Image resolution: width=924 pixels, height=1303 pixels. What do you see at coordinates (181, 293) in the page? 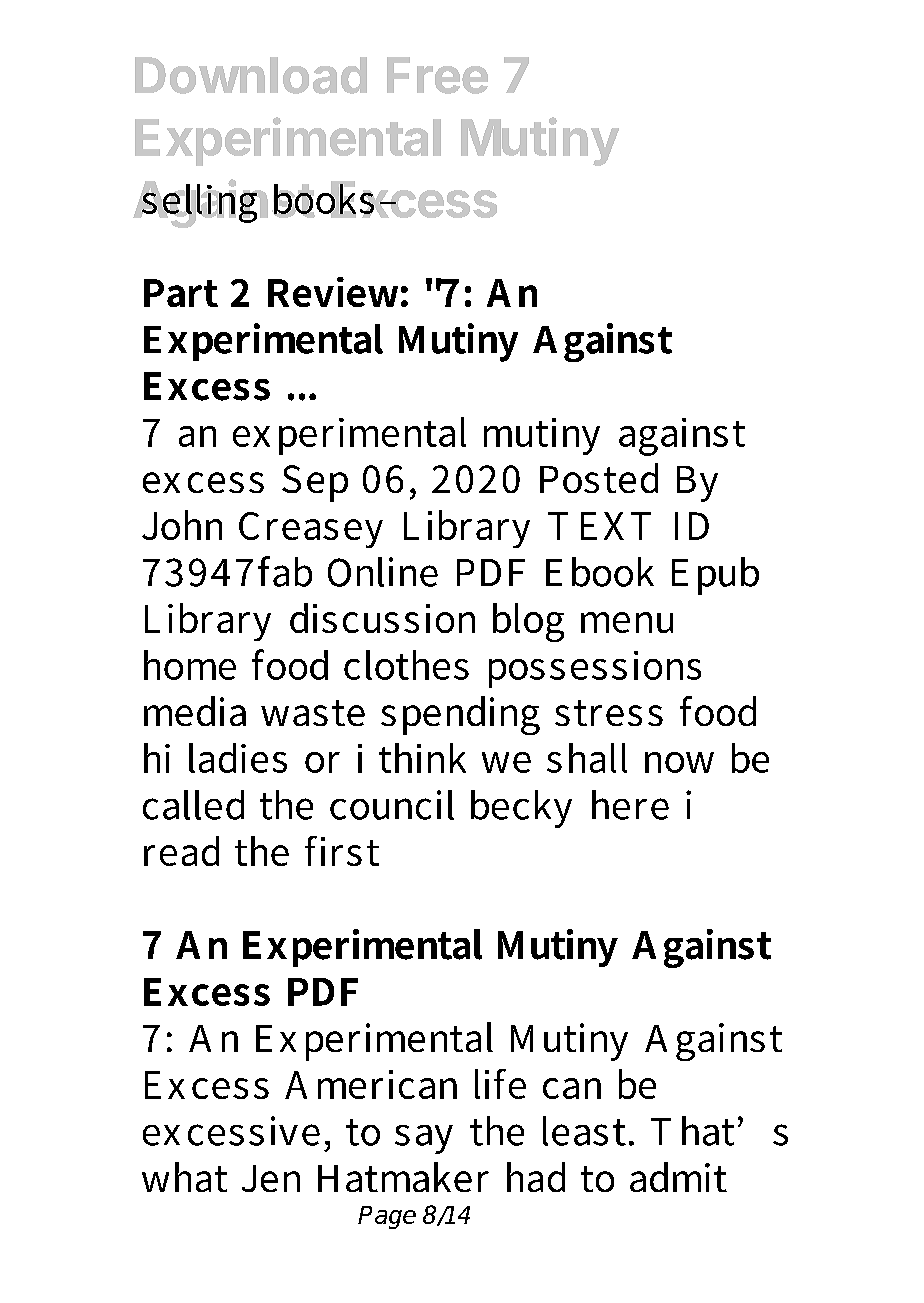
I see `Part` at bounding box center [181, 293].
